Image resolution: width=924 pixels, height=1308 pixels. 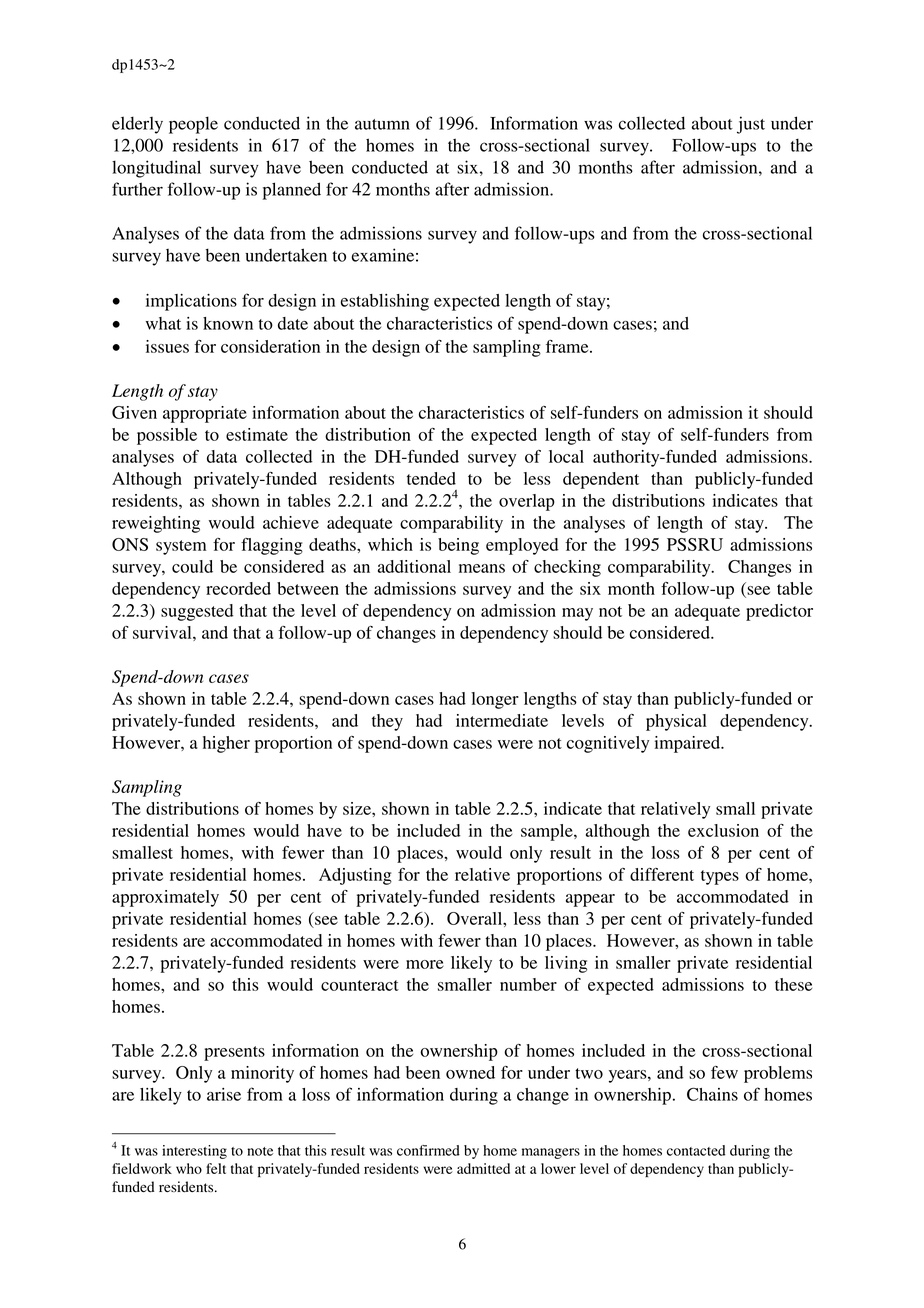 What do you see at coordinates (194, 1152) in the document?
I see `interesting` at bounding box center [194, 1152].
